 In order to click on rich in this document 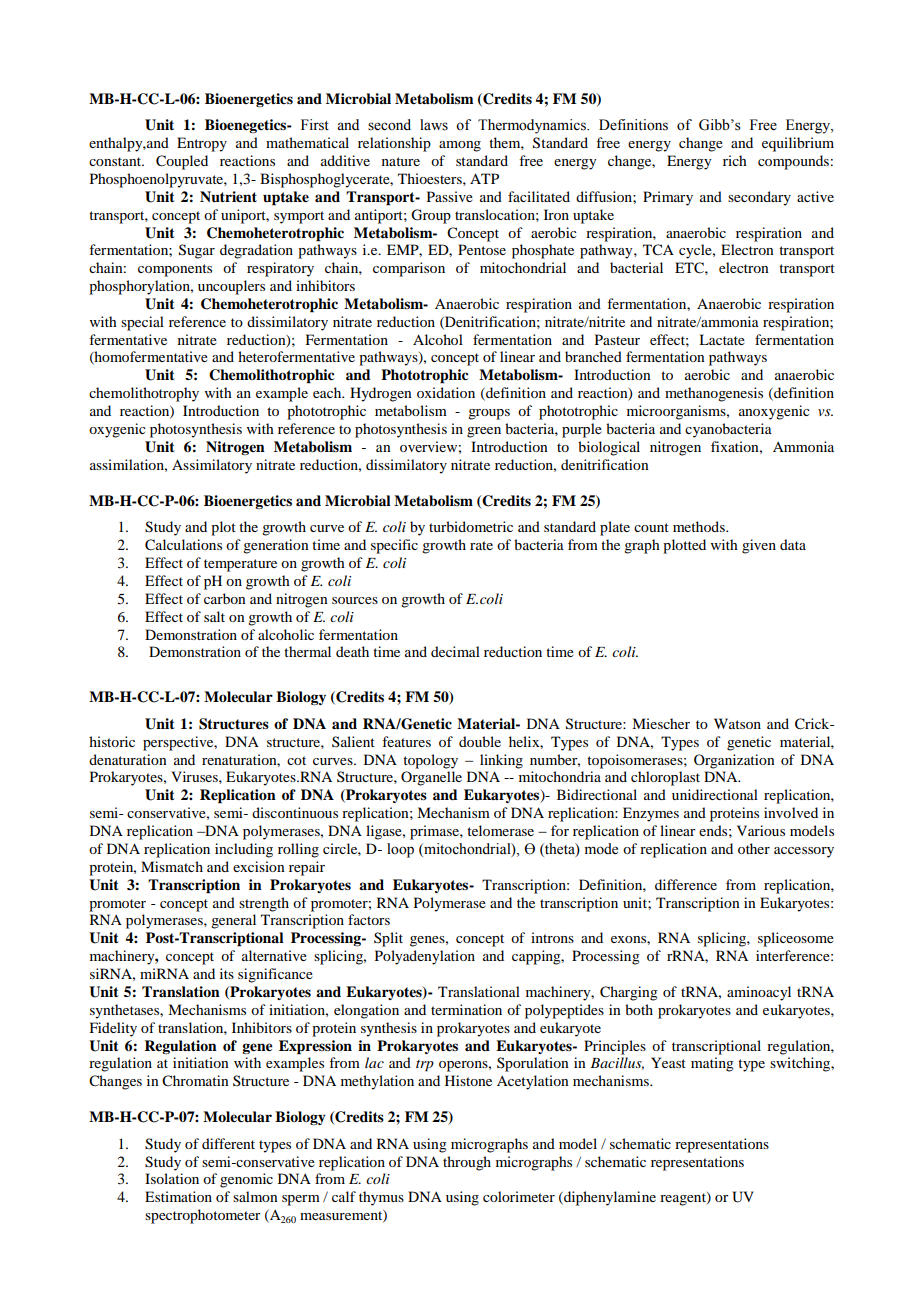, I will do `click(735, 160)`.
